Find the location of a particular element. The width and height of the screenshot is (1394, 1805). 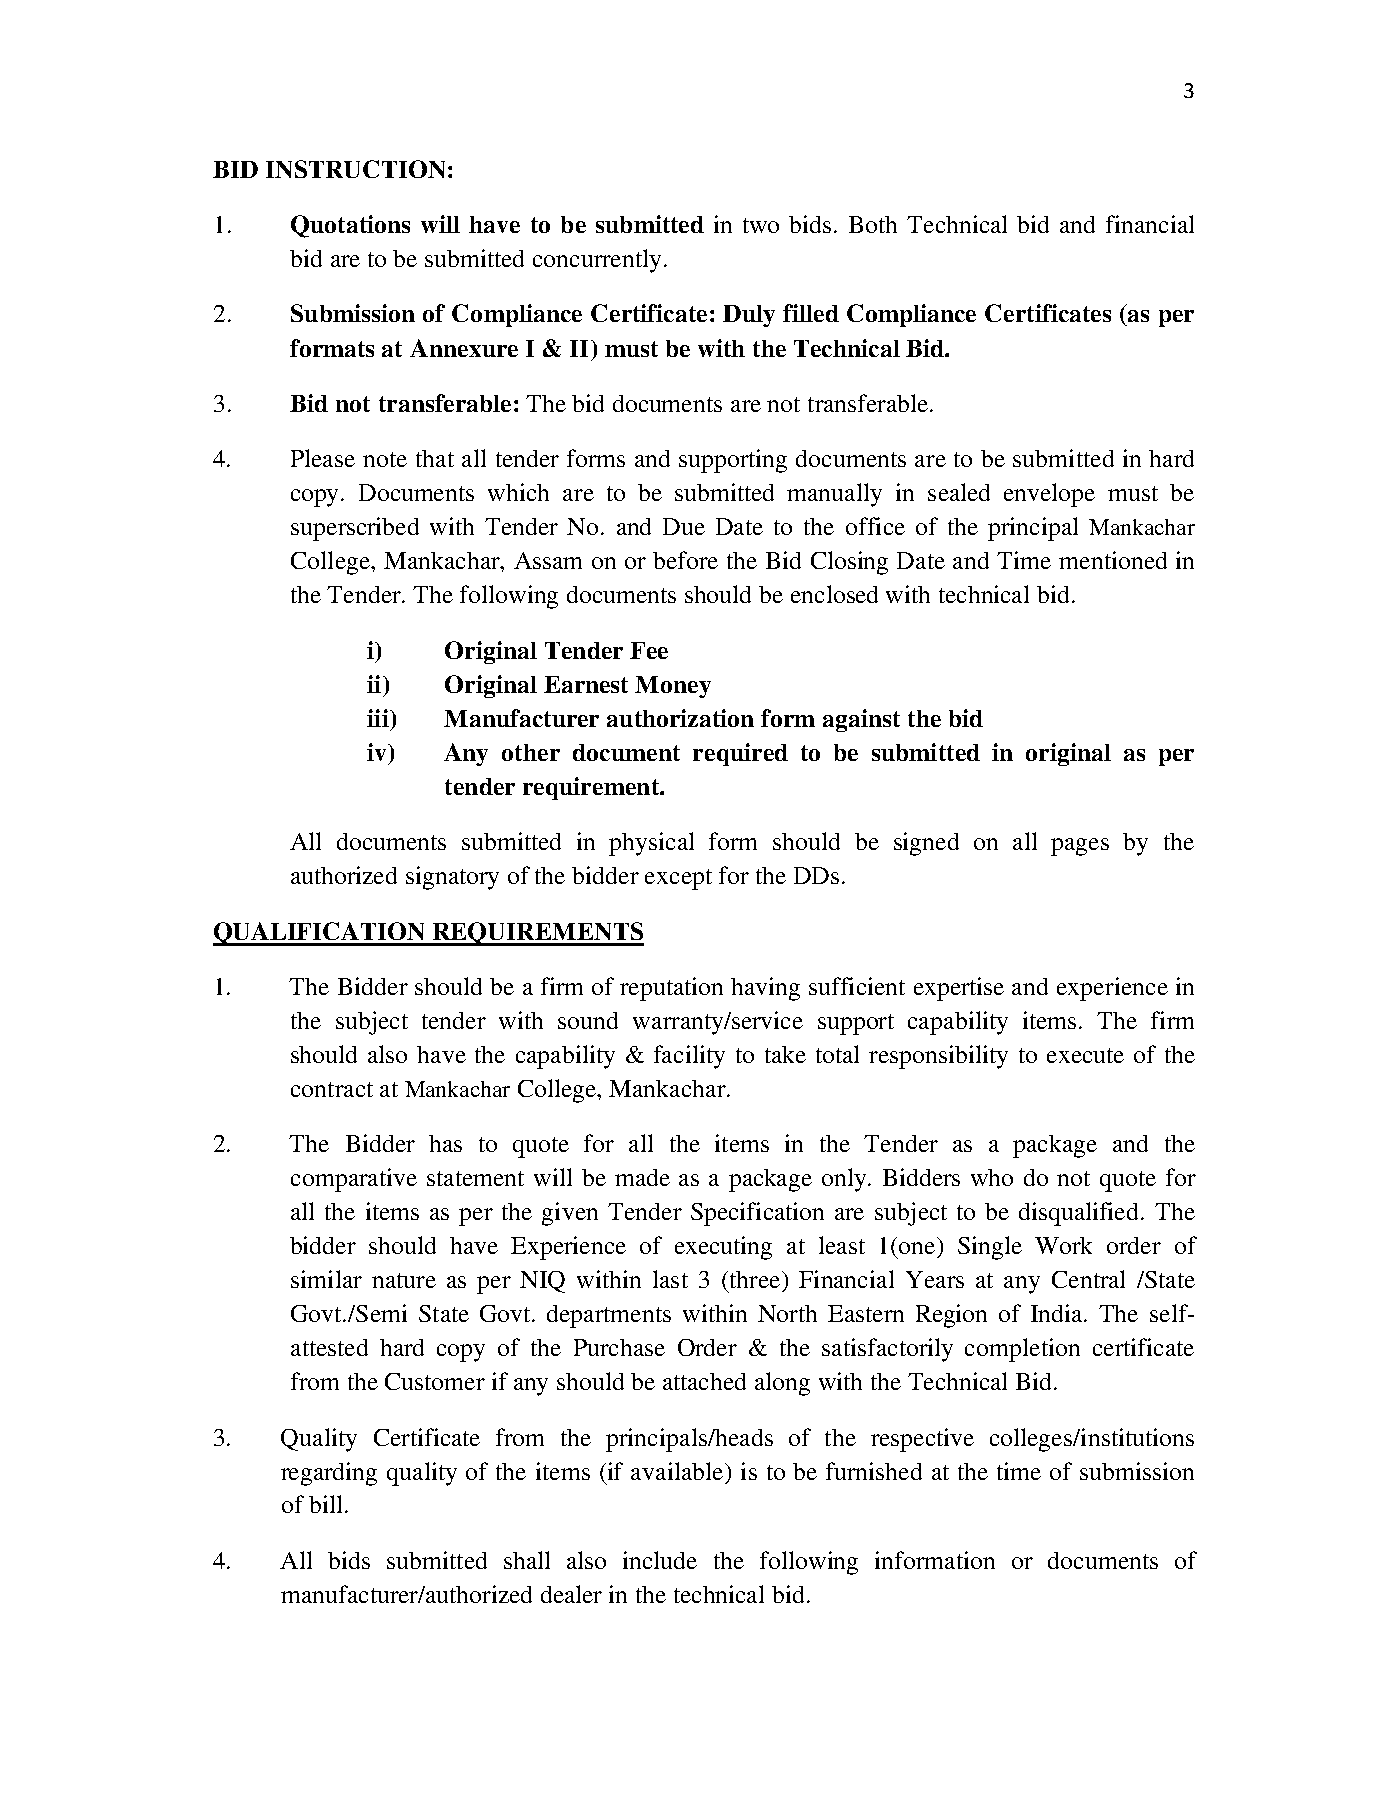

Both is located at coordinates (873, 224).
